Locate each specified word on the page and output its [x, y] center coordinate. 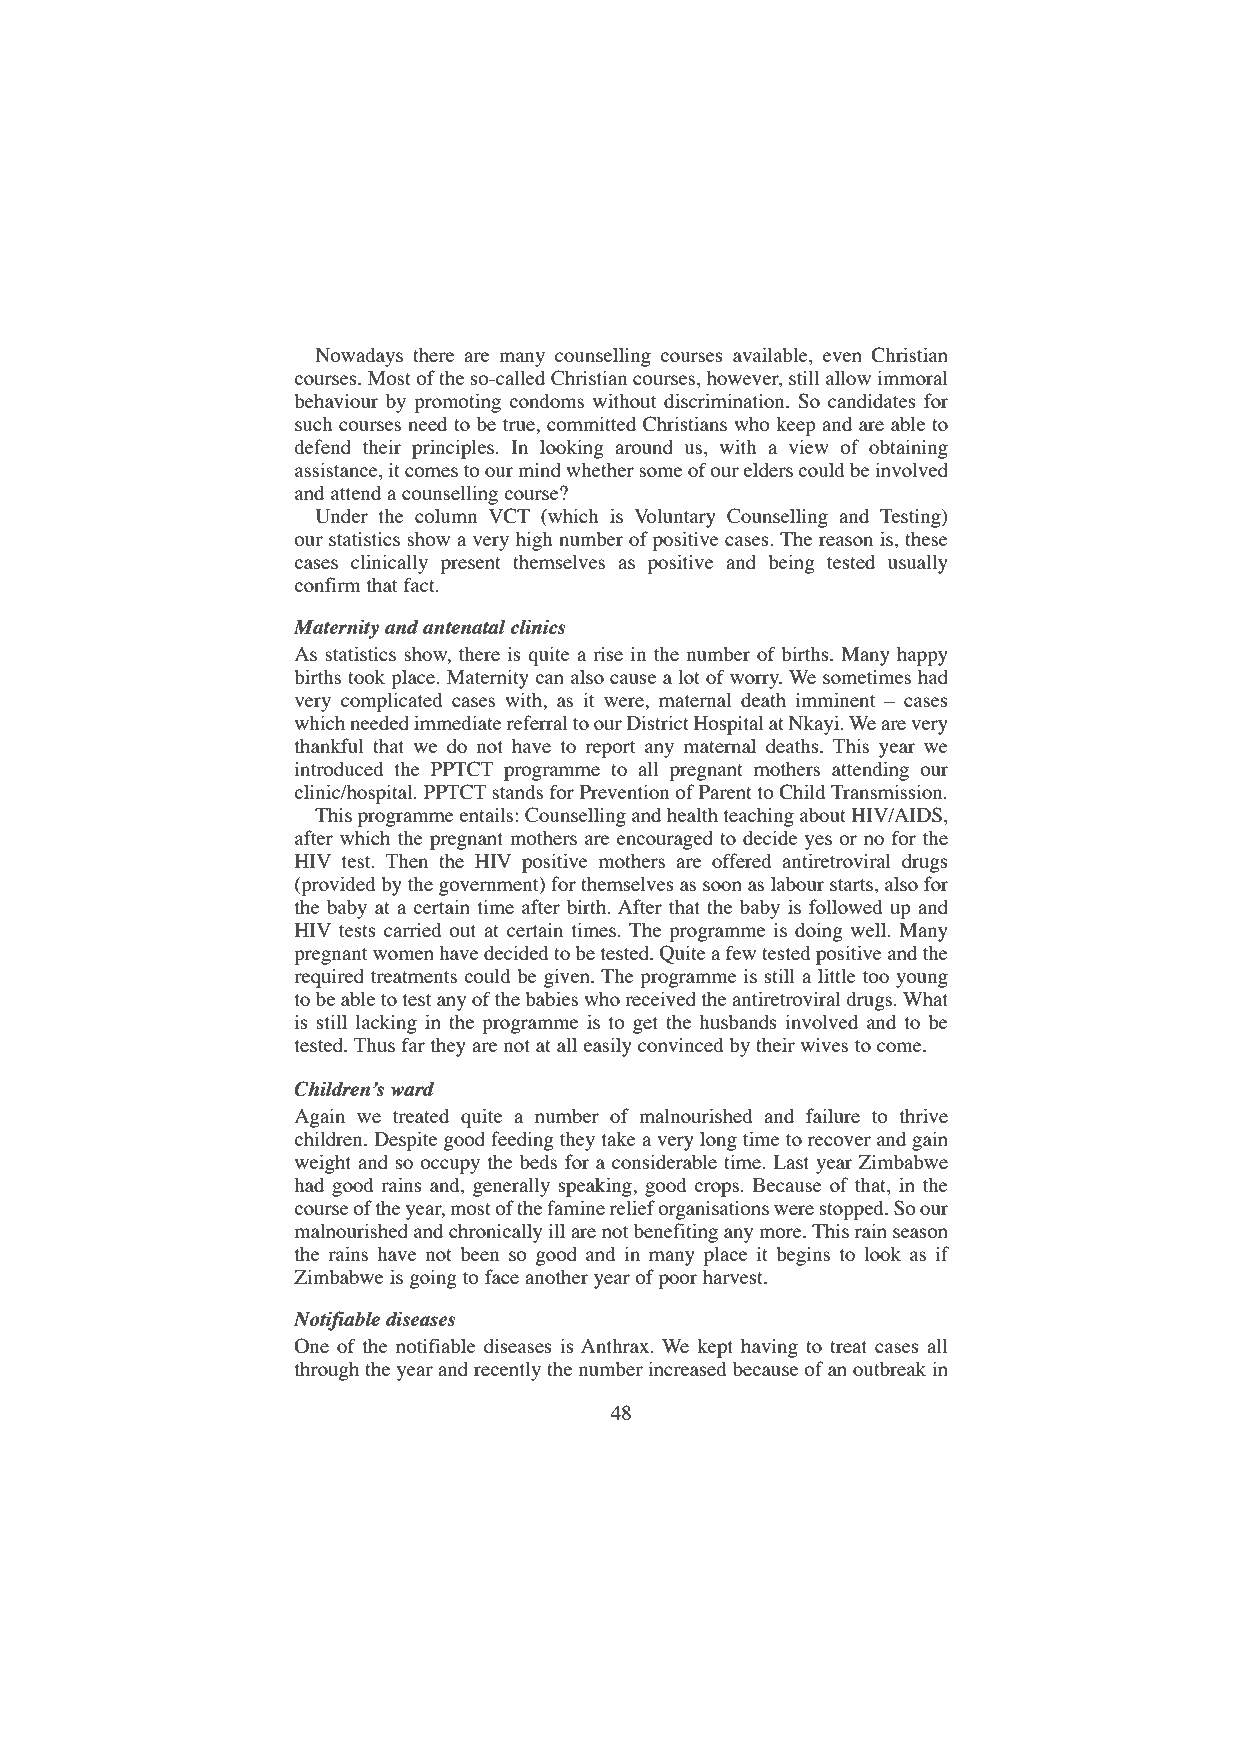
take [619, 1138]
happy [922, 656]
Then [407, 861]
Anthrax [616, 1346]
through [327, 1371]
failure [833, 1115]
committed [591, 423]
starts [851, 885]
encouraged [665, 840]
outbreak [889, 1368]
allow [848, 377]
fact [420, 584]
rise [608, 653]
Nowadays [359, 357]
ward [412, 1088]
